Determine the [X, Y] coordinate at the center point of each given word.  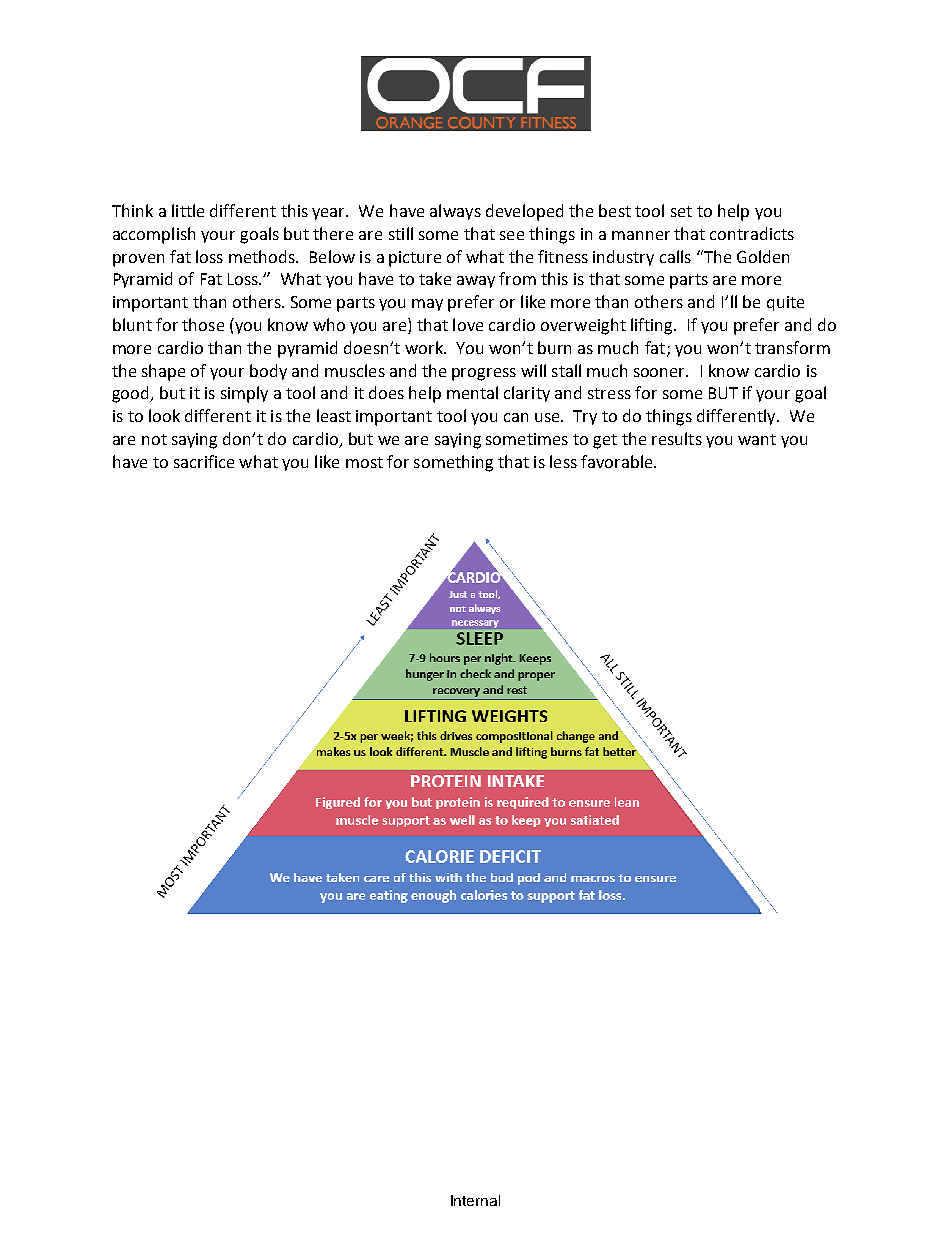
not [154, 439]
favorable [618, 461]
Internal [475, 1200]
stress [609, 393]
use [548, 417]
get [605, 441]
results [677, 438]
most [364, 462]
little [188, 210]
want [757, 439]
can [516, 417]
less [563, 461]
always [455, 212]
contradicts [752, 233]
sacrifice [204, 461]
